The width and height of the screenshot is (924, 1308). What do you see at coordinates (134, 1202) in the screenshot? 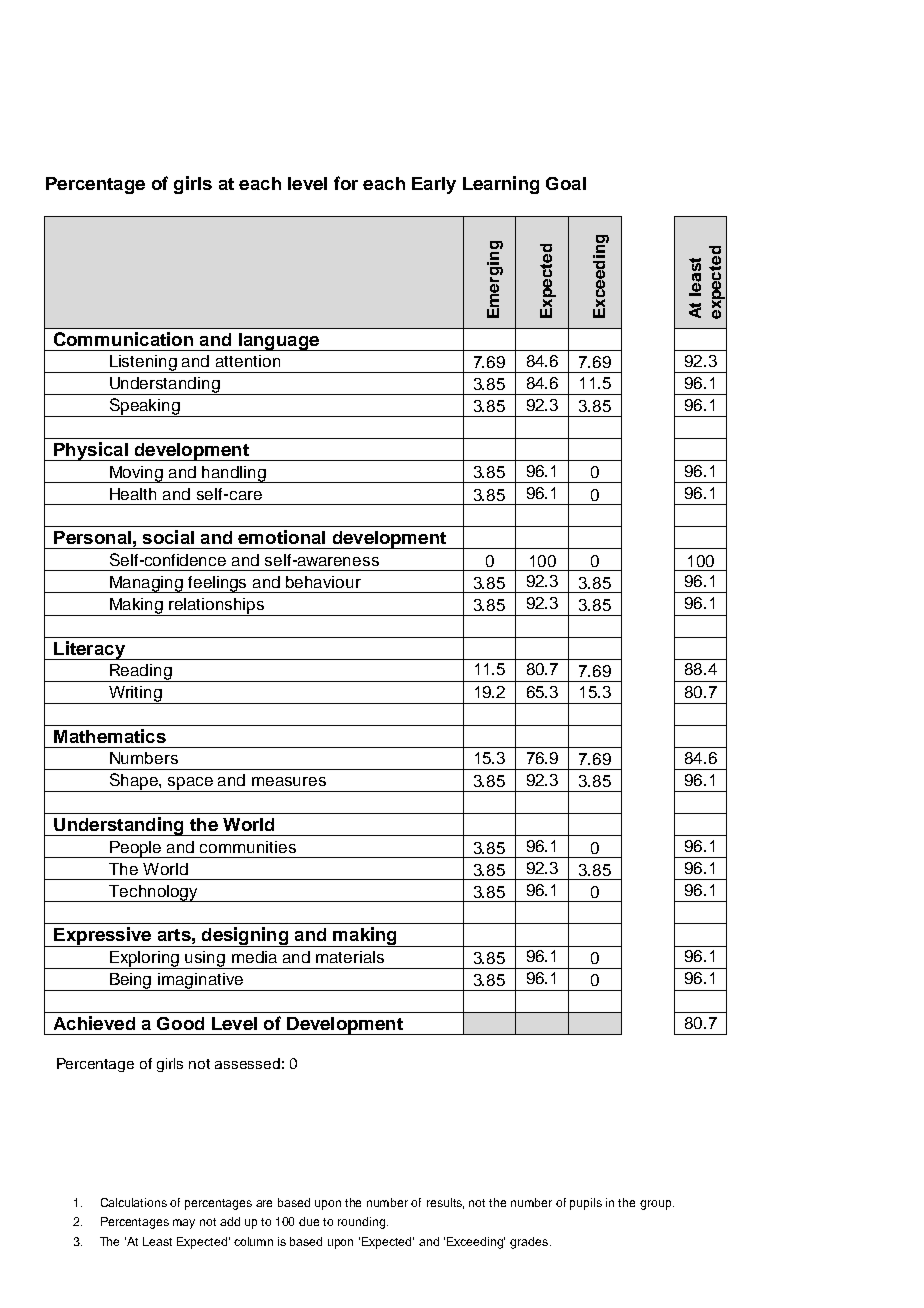
I see `Calculations` at bounding box center [134, 1202].
